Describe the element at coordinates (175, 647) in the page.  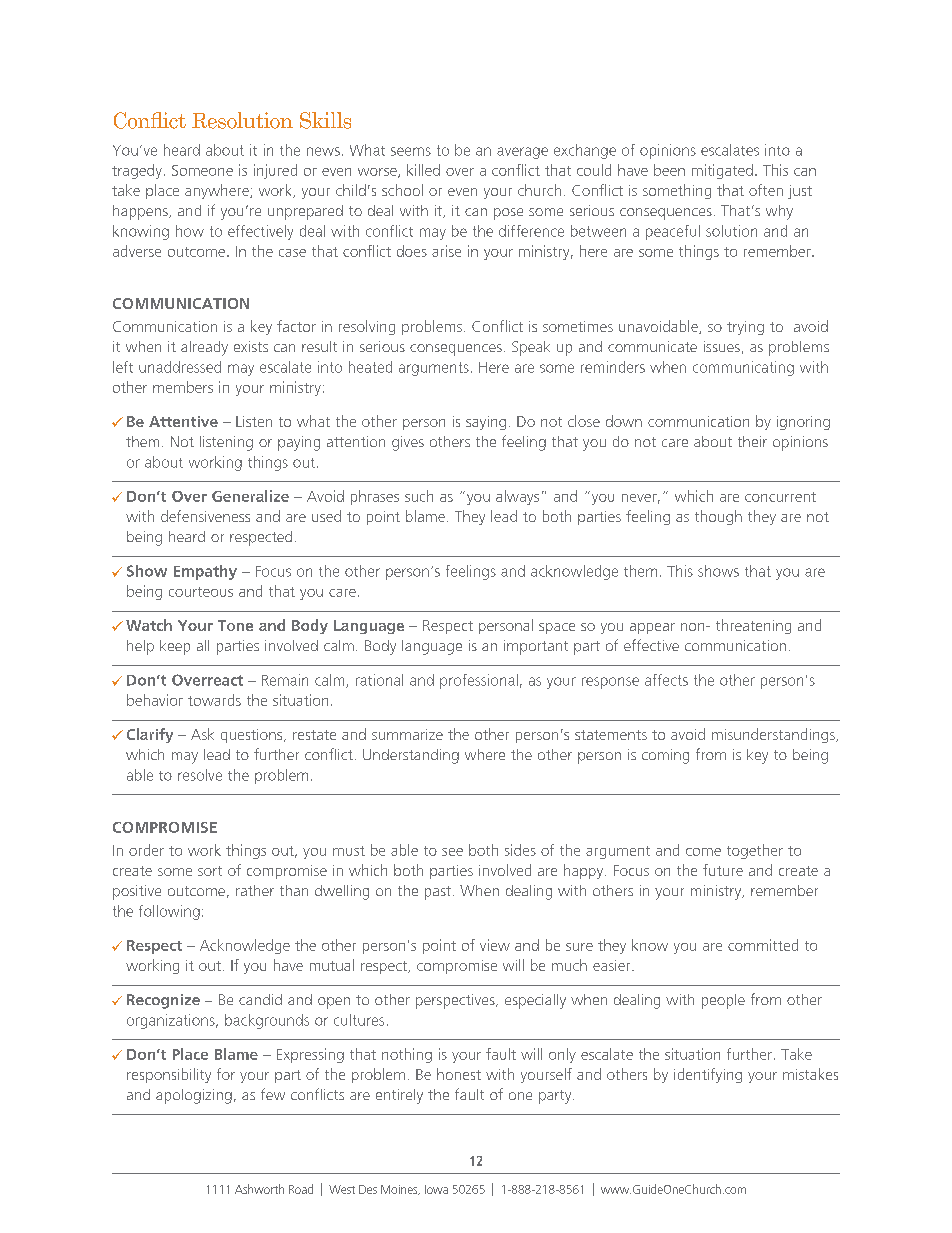
I see `keep` at that location.
